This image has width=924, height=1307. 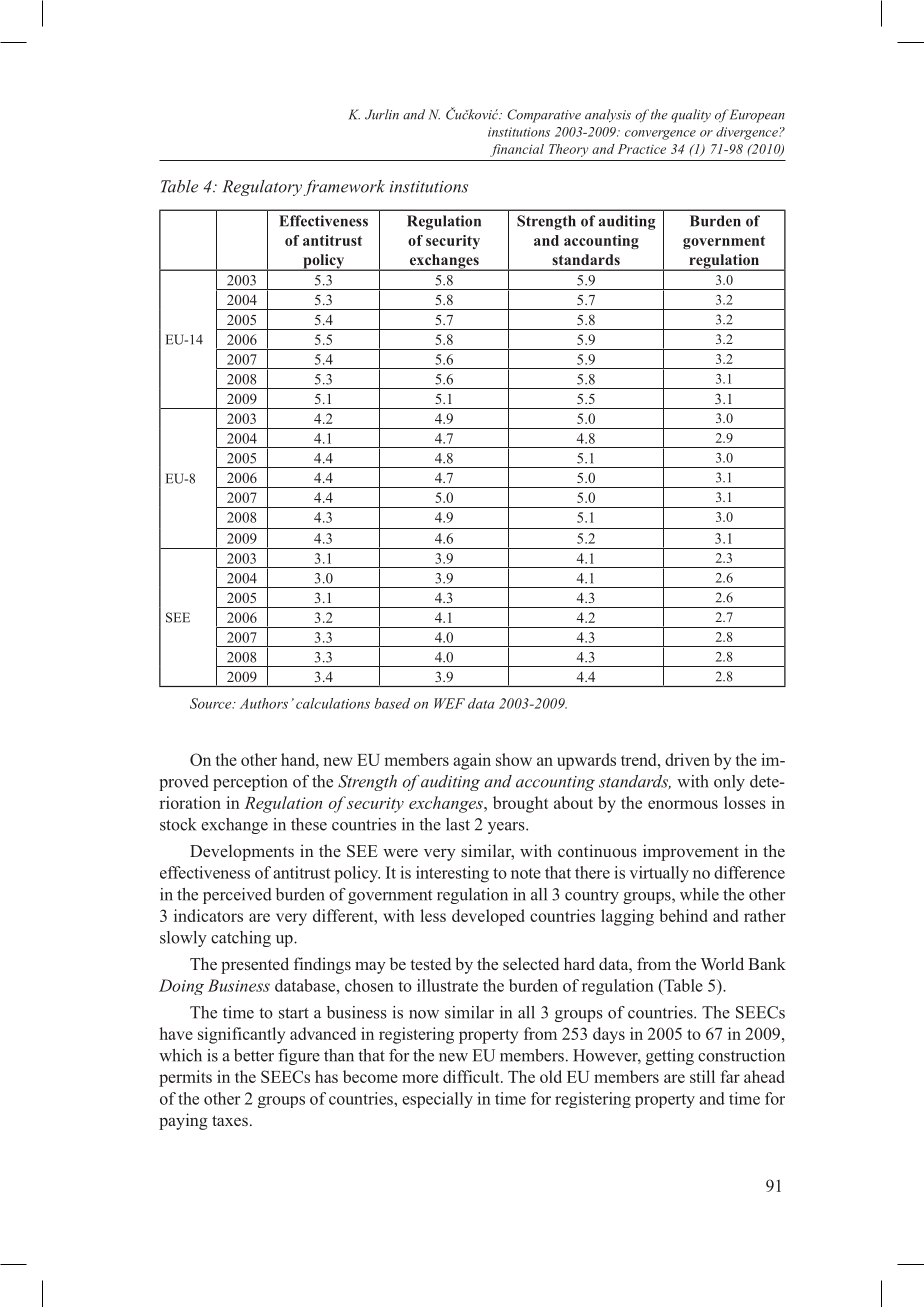 I want to click on framework, so click(x=344, y=188).
